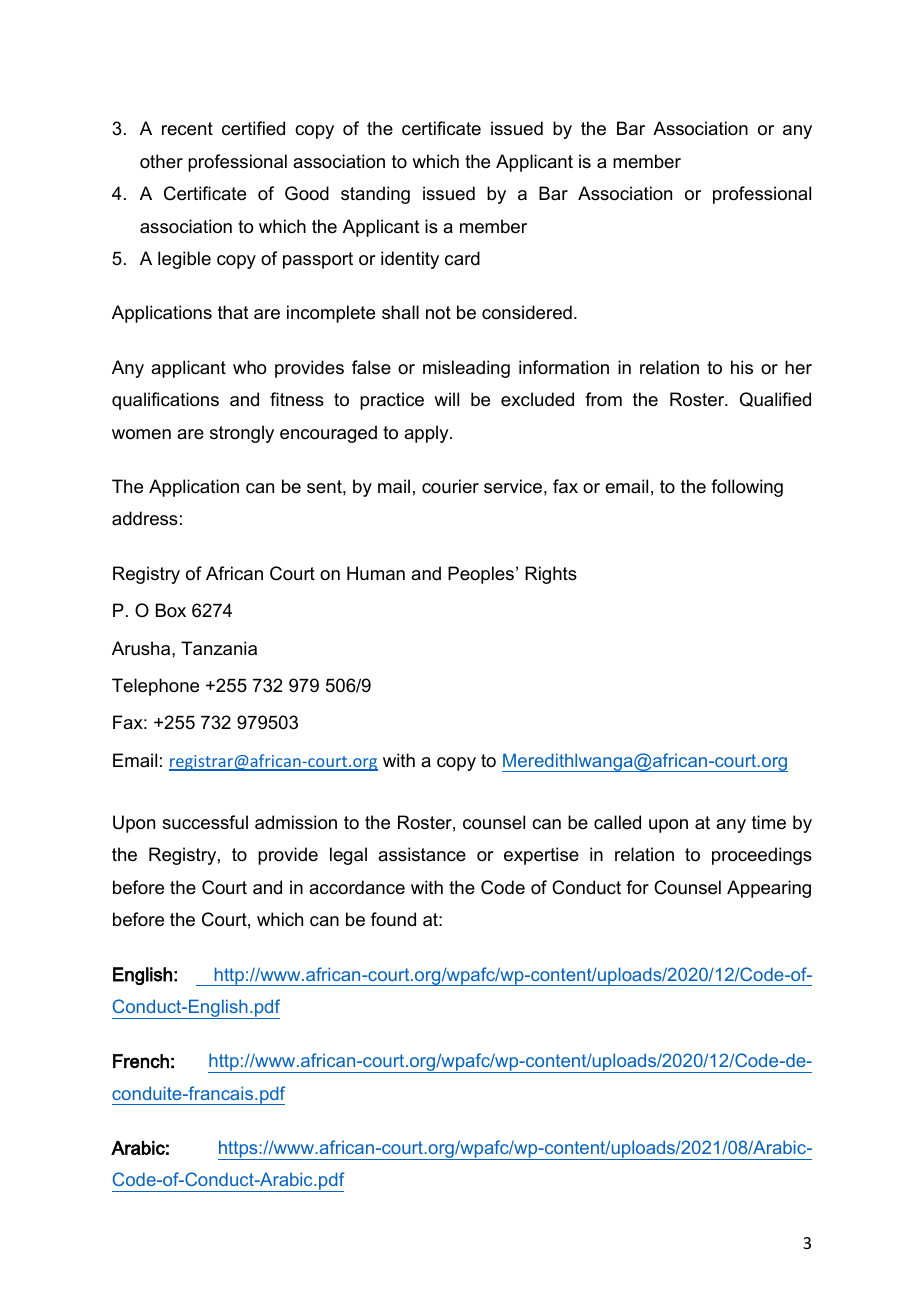 The height and width of the image is (1309, 924). I want to click on recent, so click(187, 129).
